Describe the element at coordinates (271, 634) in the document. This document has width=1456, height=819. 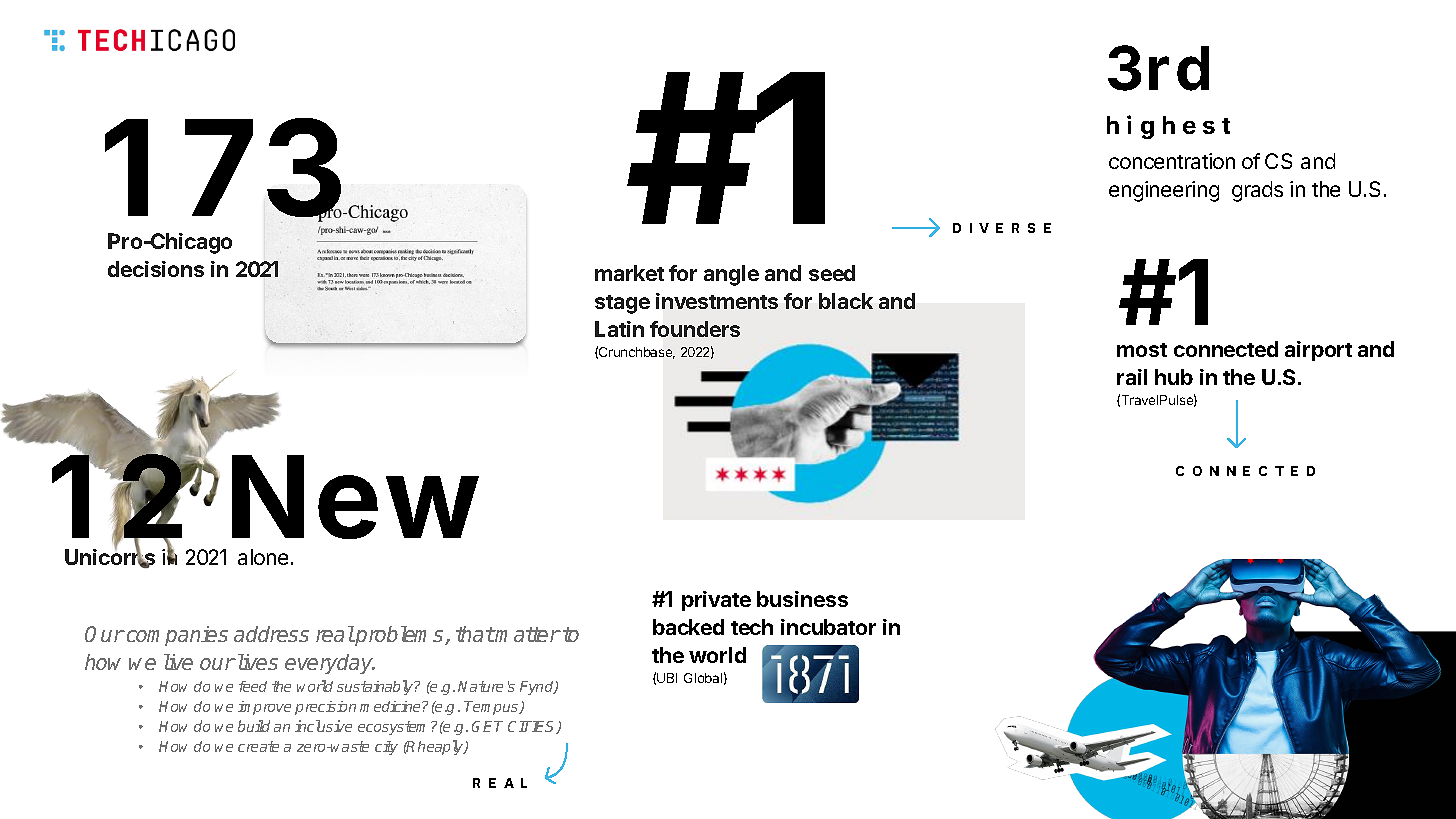
I see `address` at that location.
